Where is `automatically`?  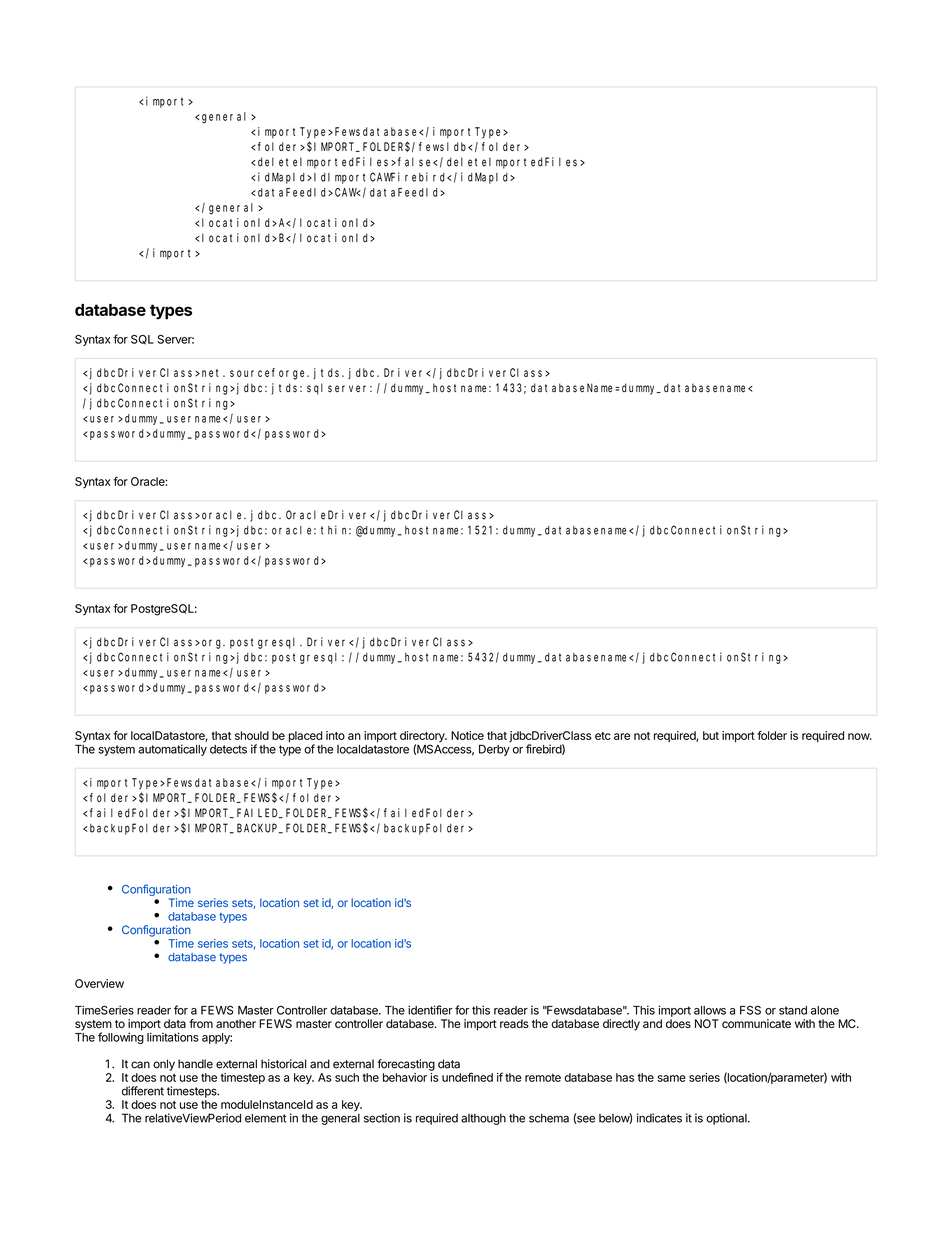 automatically is located at coordinates (172, 750).
